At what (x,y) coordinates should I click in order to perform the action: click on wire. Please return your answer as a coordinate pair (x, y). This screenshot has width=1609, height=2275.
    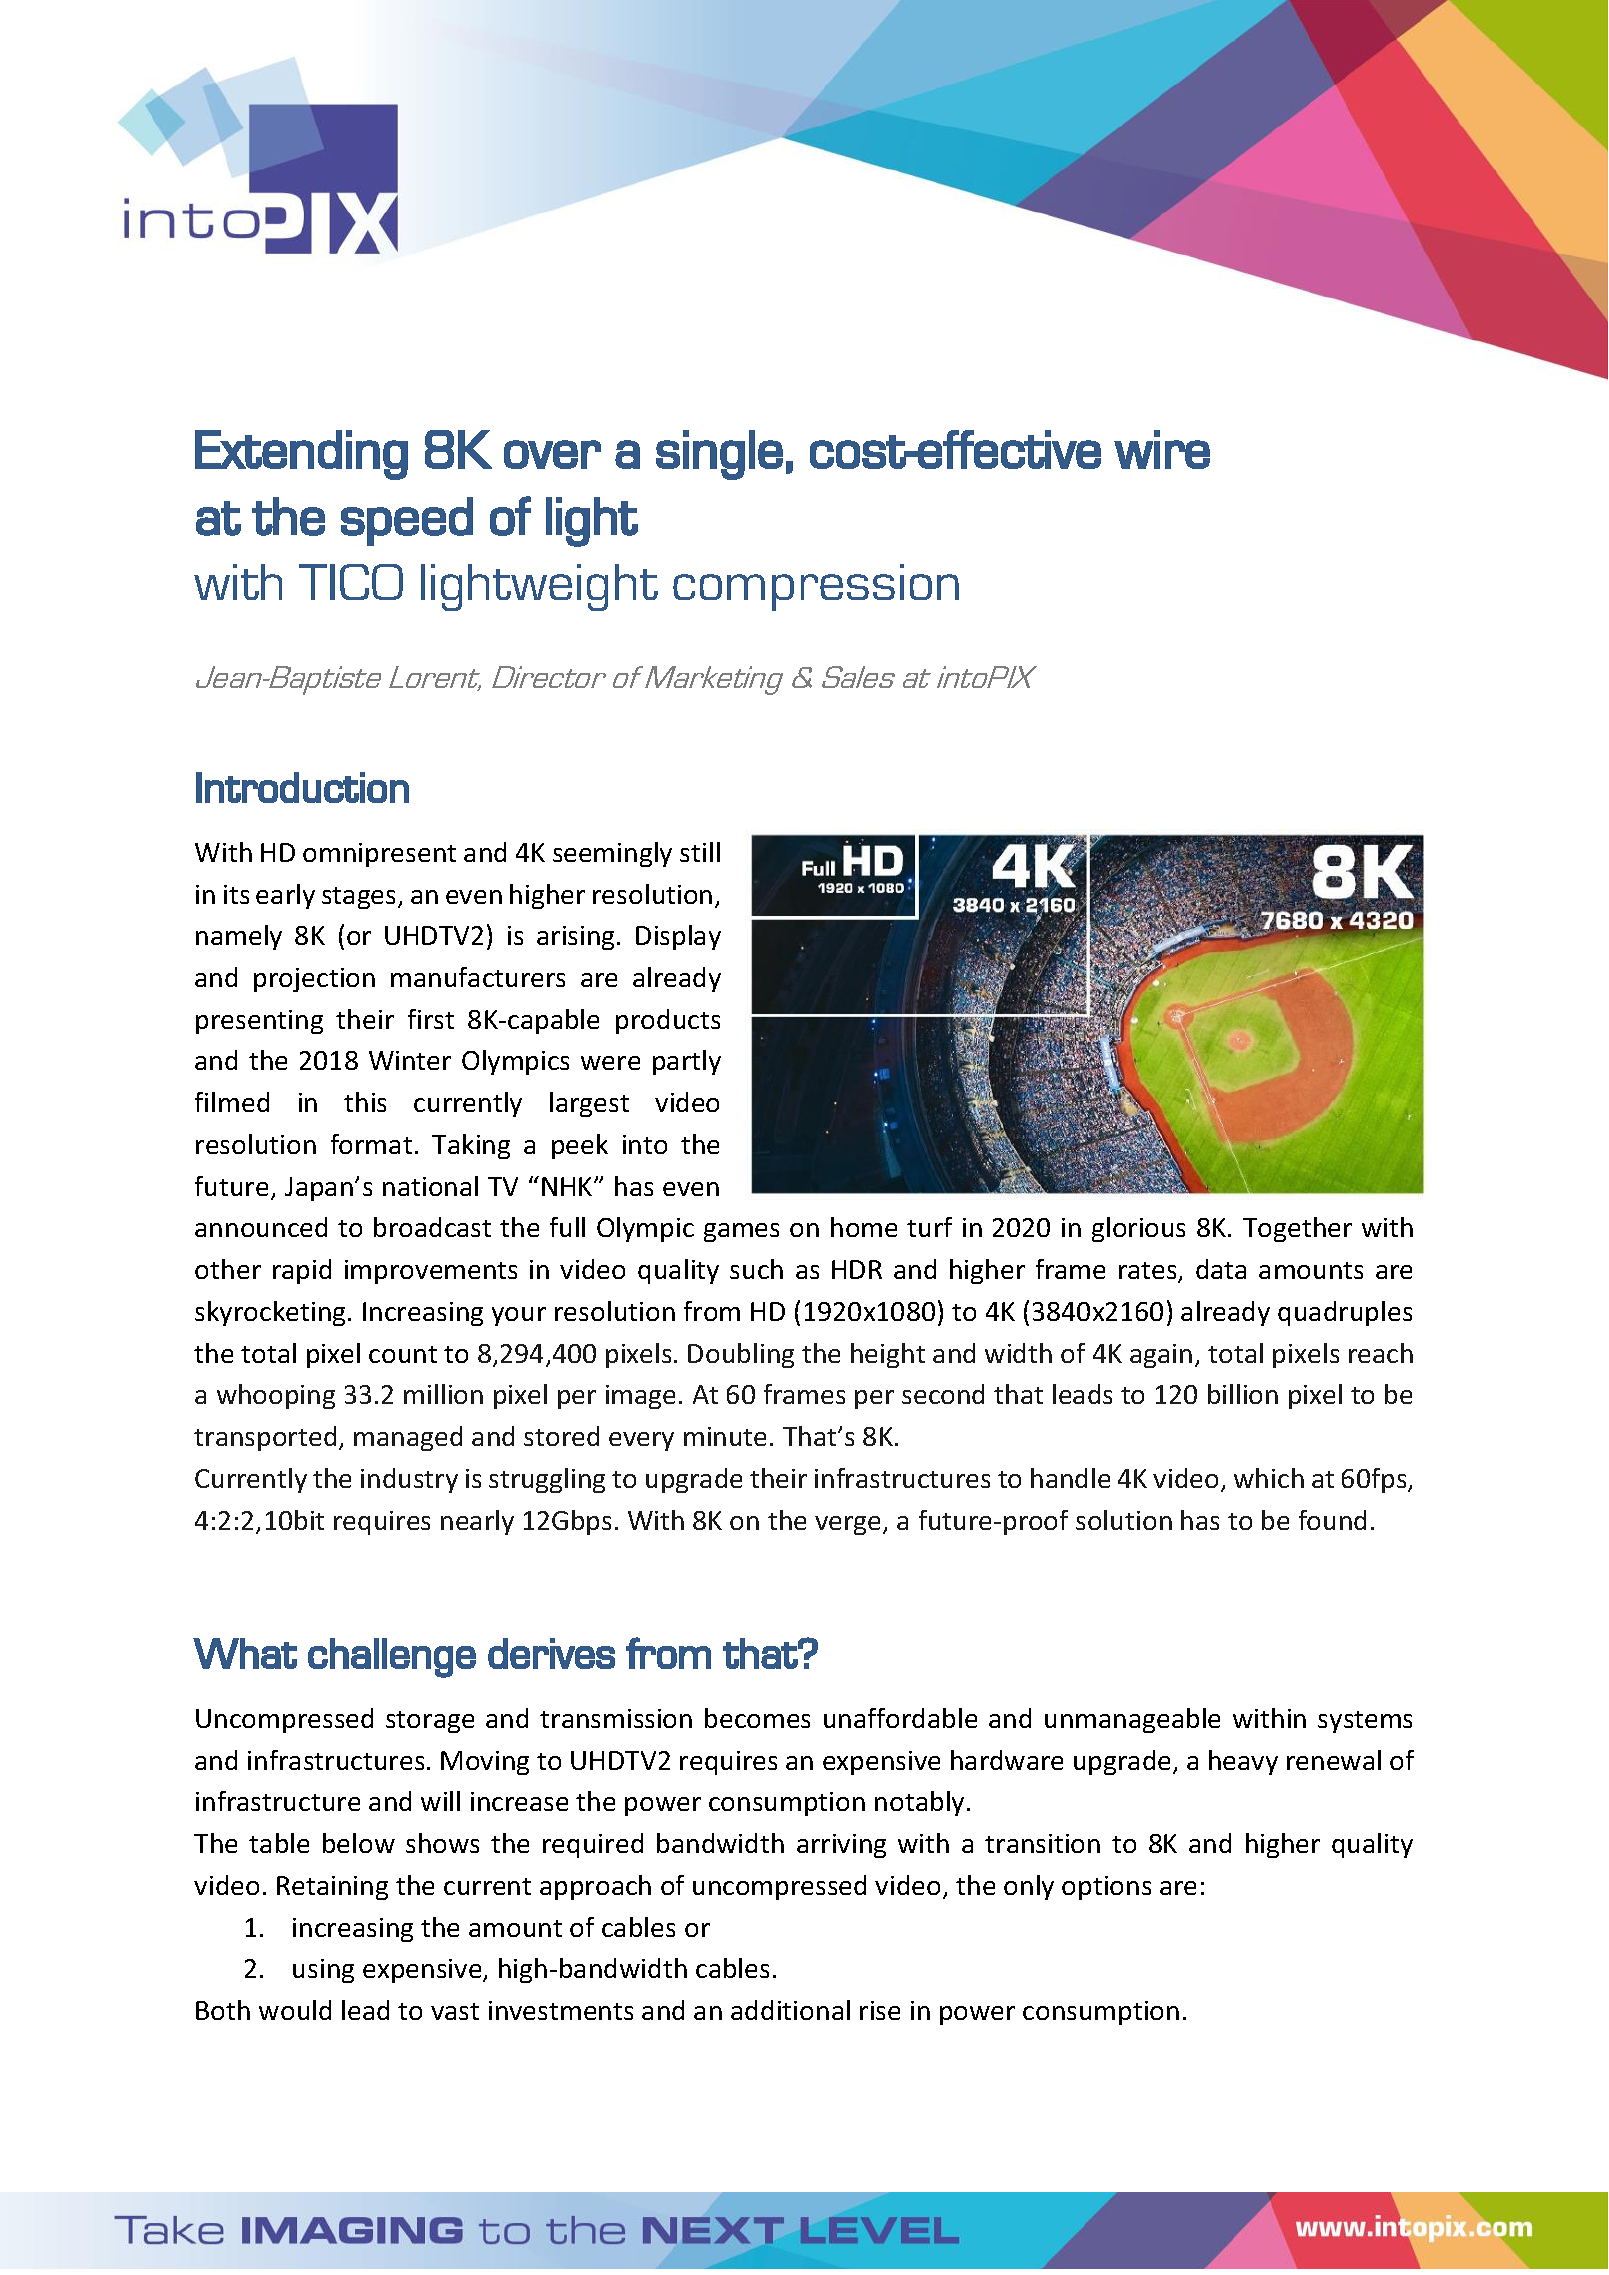
    Looking at the image, I should click on (1162, 449).
